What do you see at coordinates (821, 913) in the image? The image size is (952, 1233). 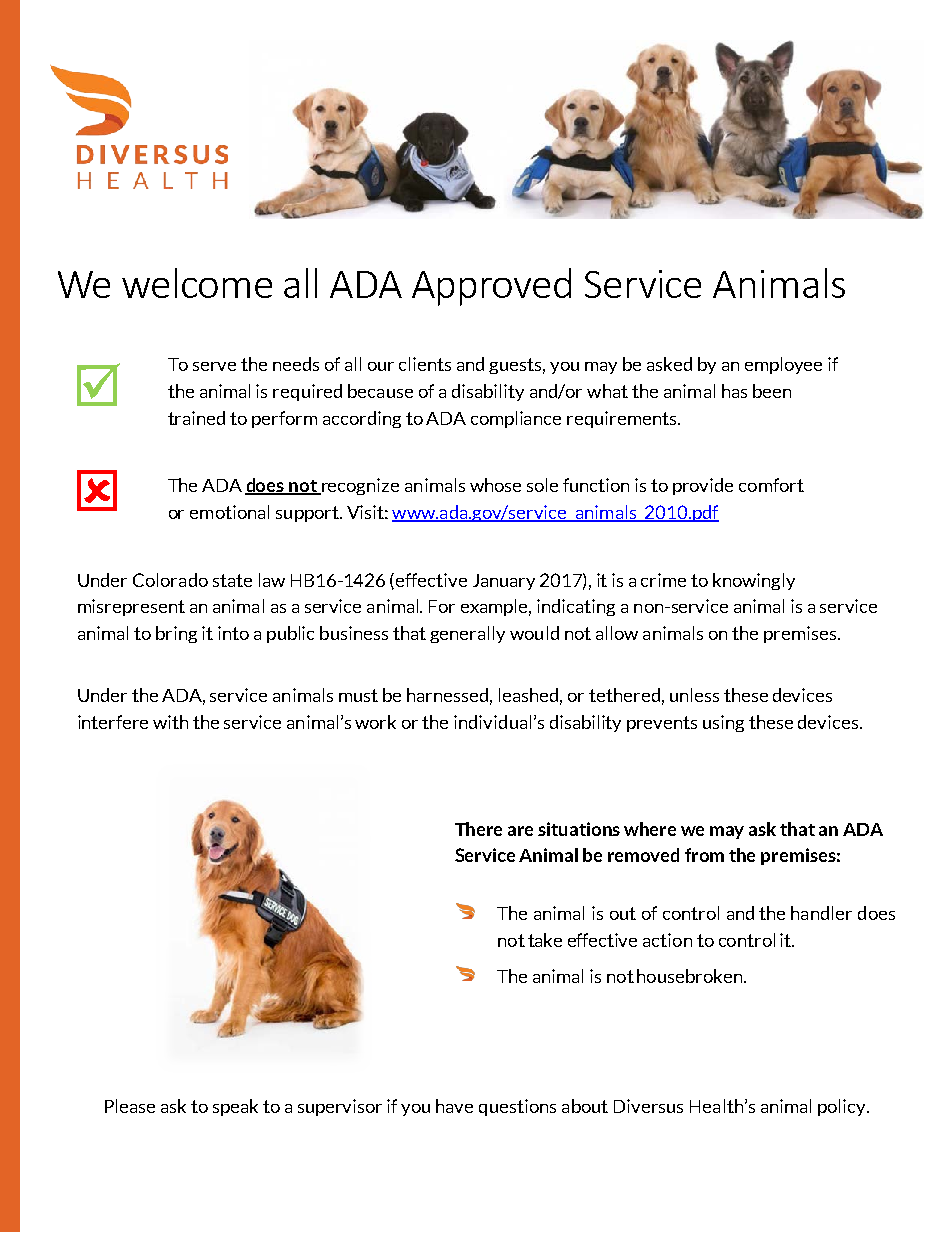 I see `handler` at bounding box center [821, 913].
